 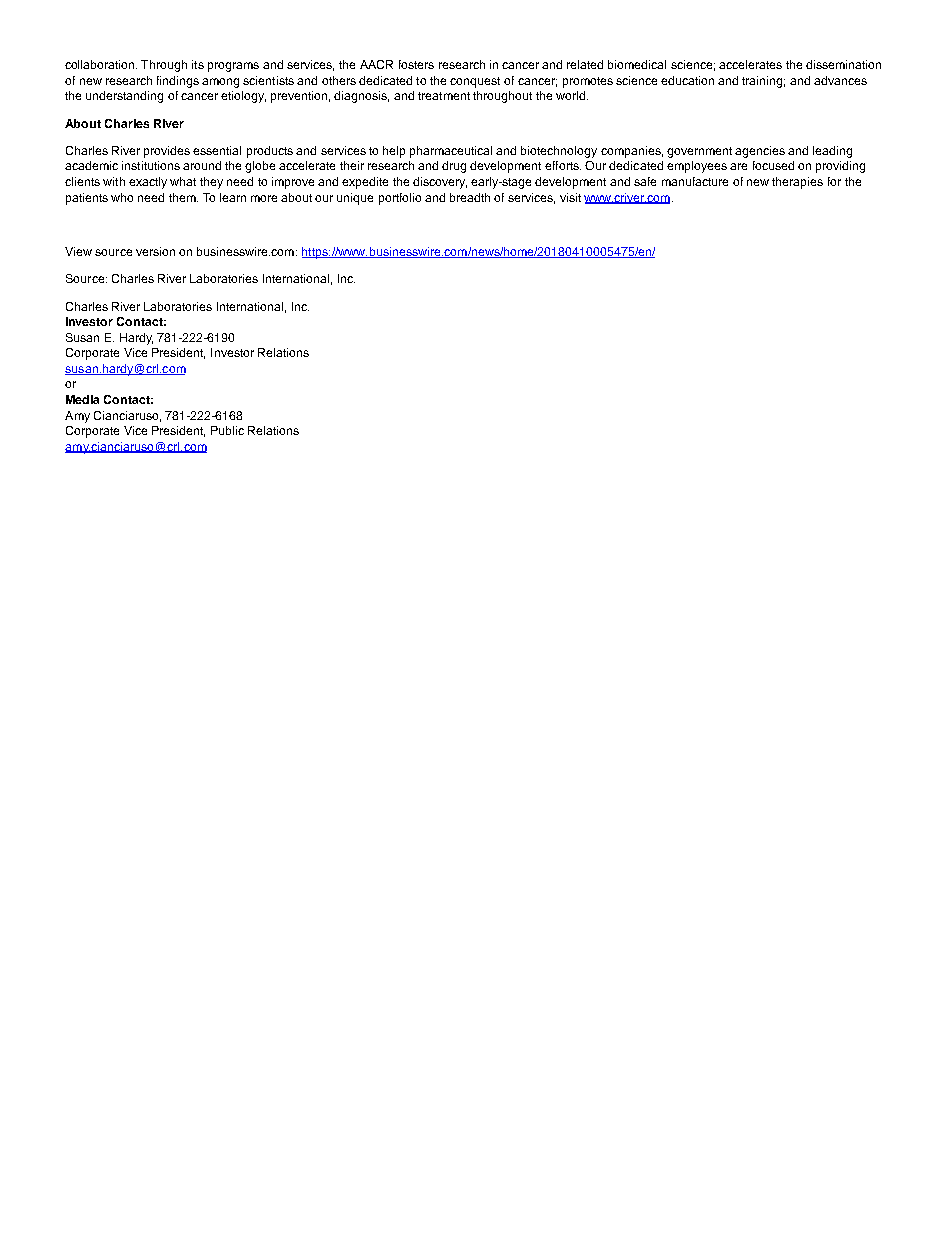 What do you see at coordinates (178, 82) in the image?
I see `findings` at bounding box center [178, 82].
